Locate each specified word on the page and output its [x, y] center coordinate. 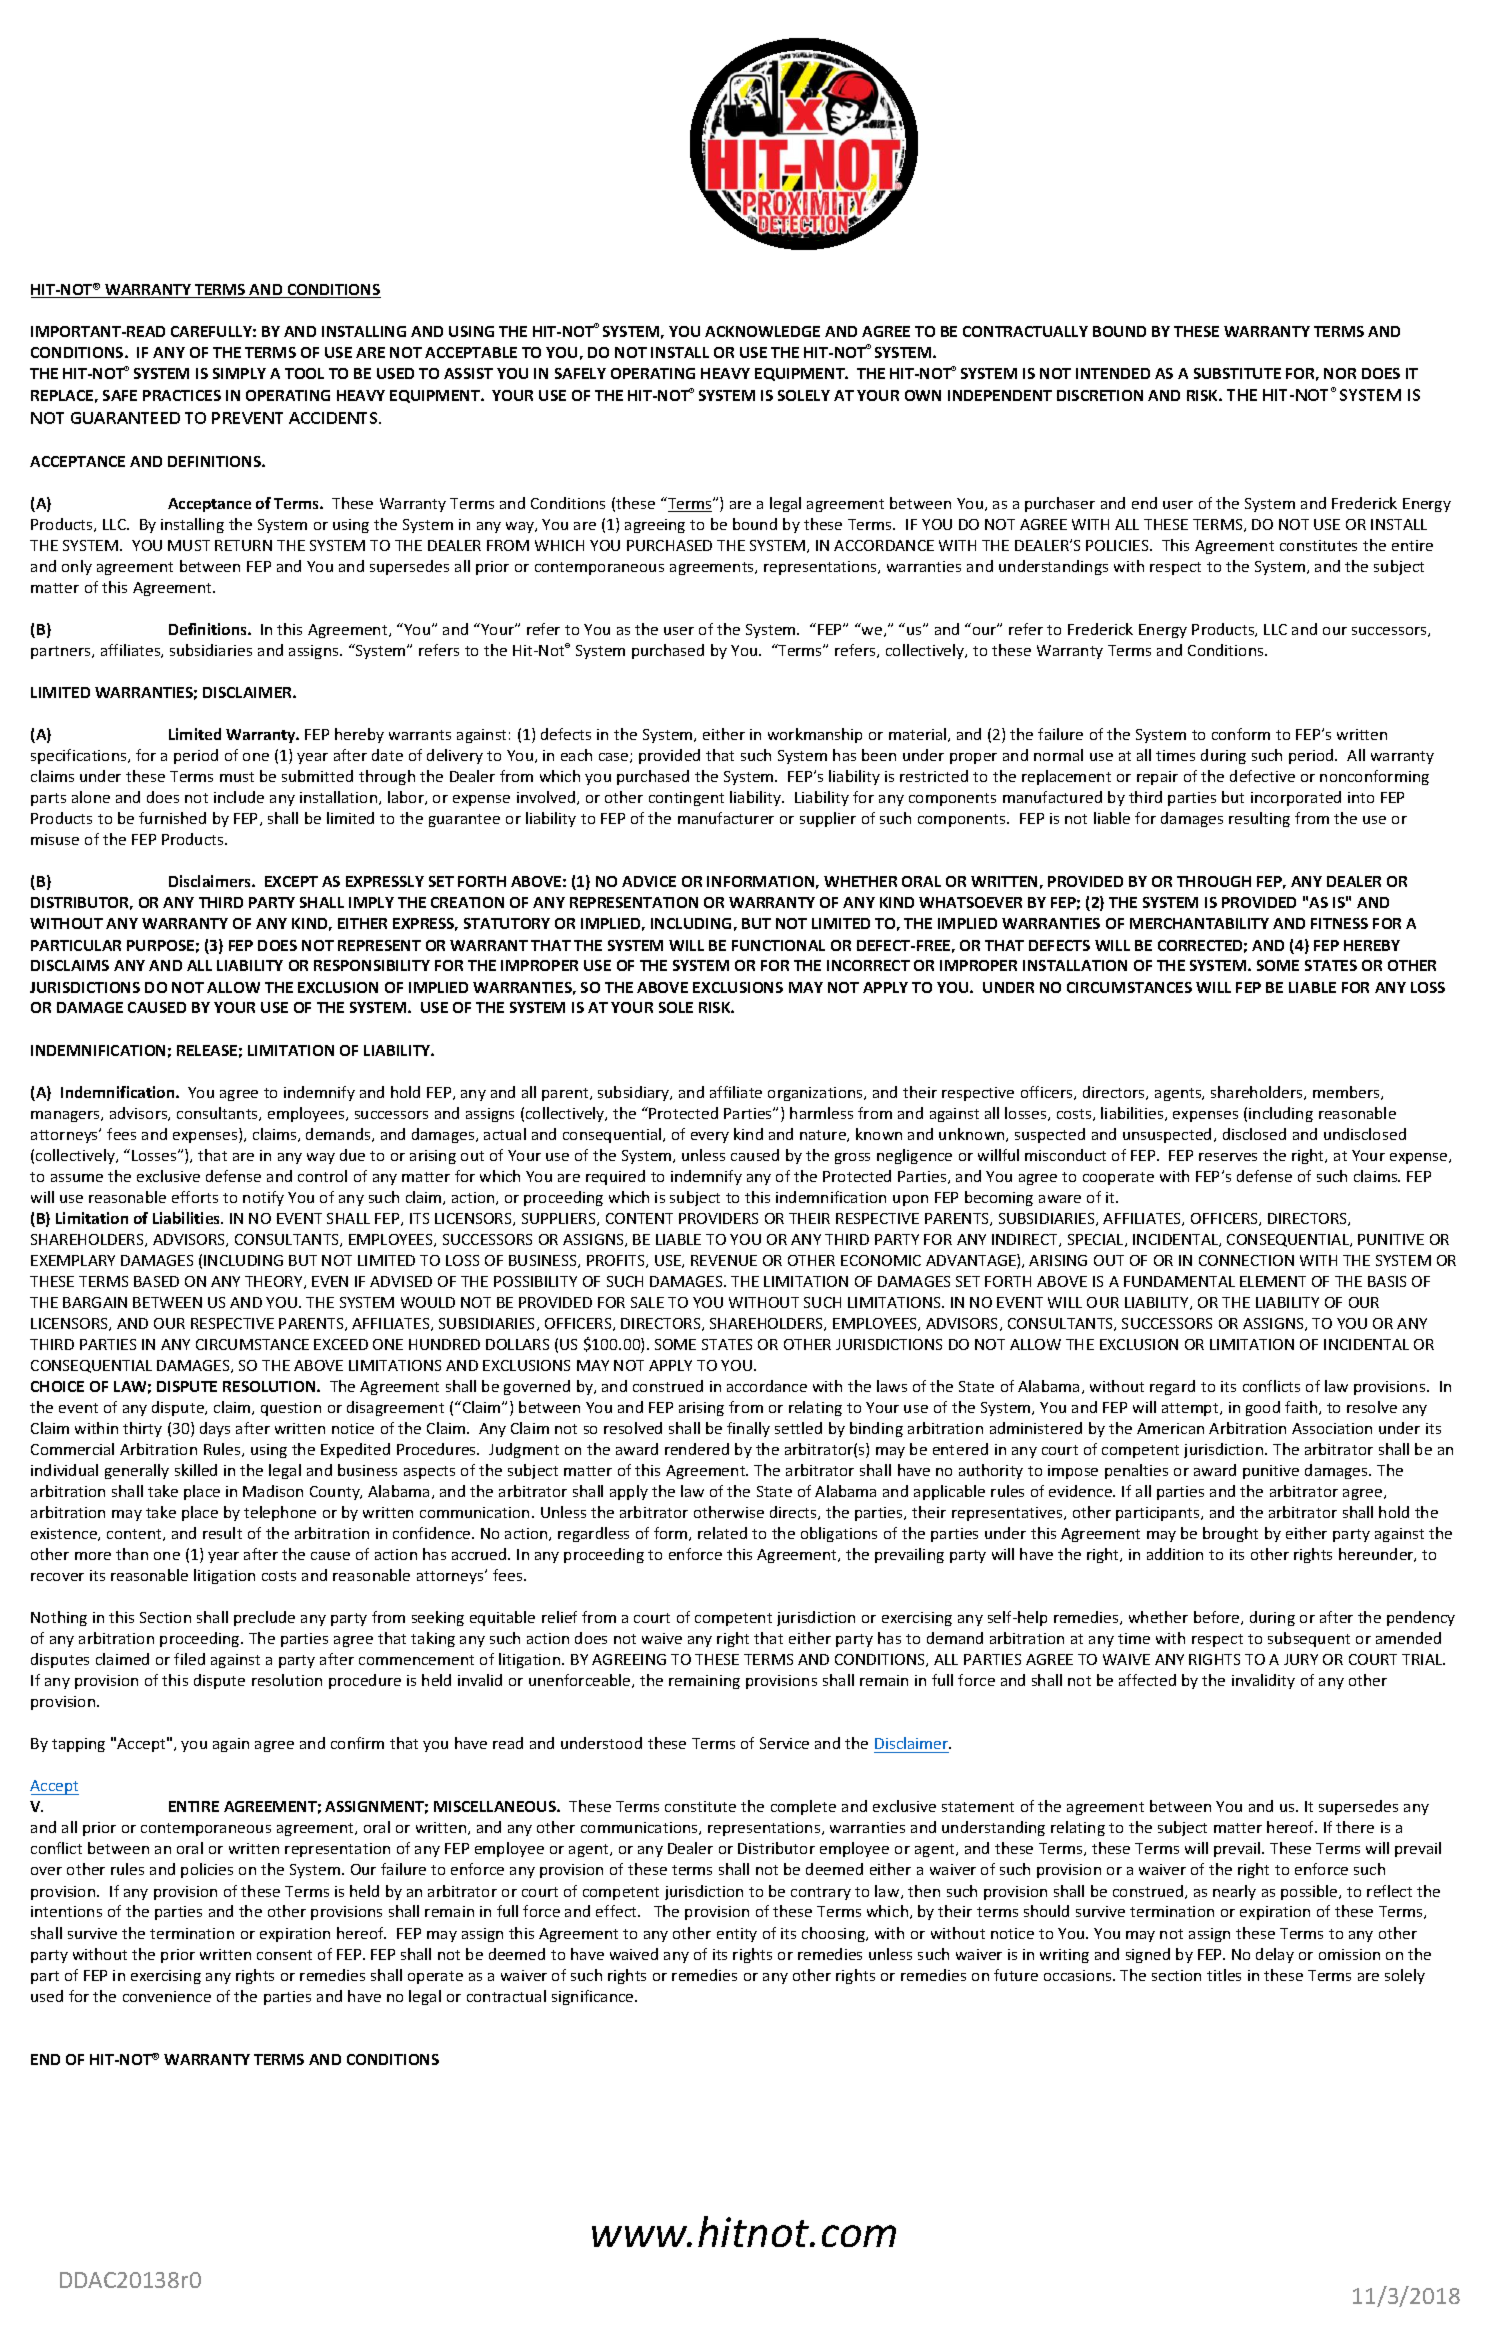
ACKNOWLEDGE [762, 331]
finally [748, 1429]
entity [737, 1935]
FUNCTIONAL [778, 945]
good [1263, 1408]
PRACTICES [182, 395]
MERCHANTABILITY [1199, 923]
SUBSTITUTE [1237, 373]
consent [284, 1955]
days [215, 1429]
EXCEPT [291, 881]
